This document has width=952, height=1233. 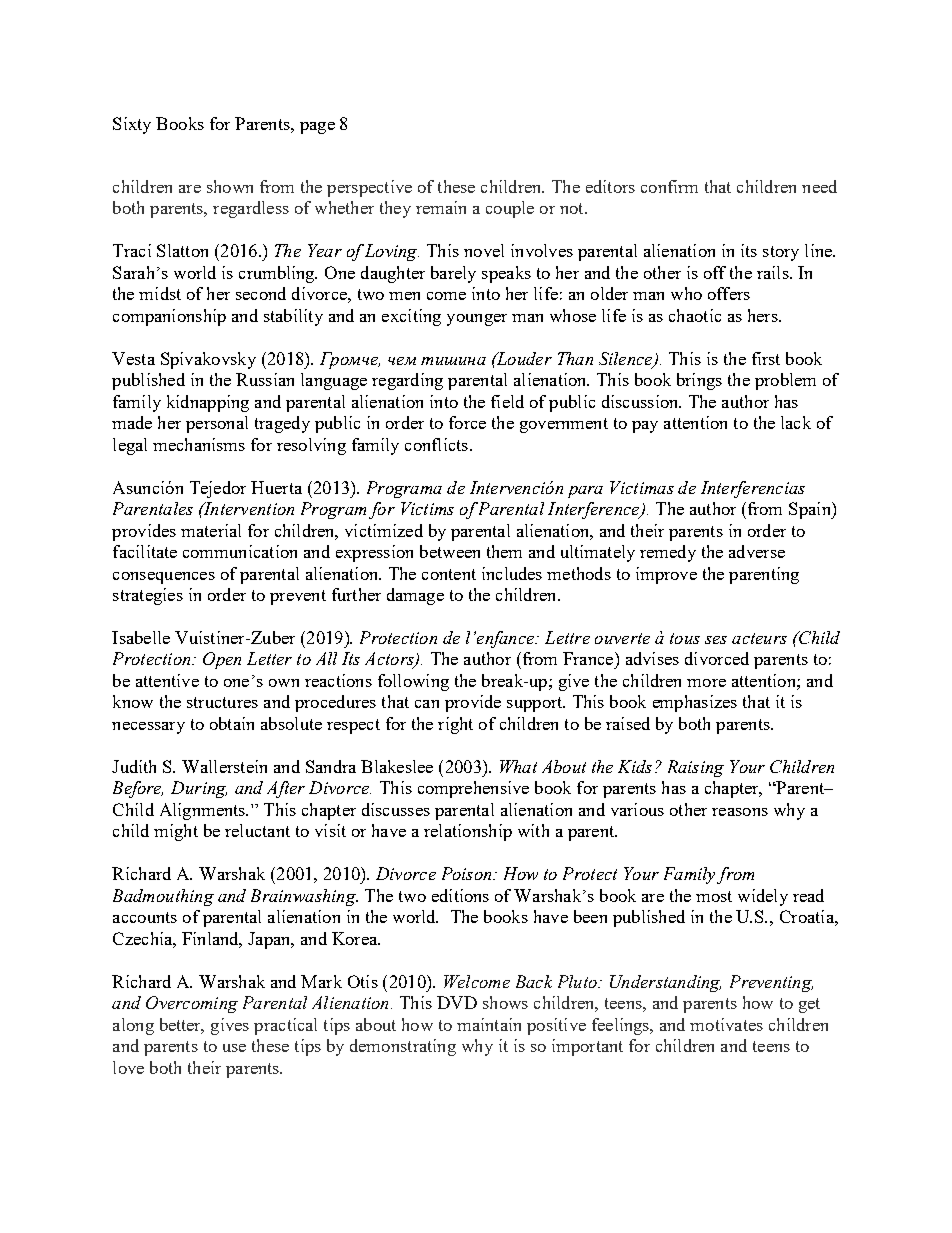 What do you see at coordinates (507, 401) in the document?
I see `field` at bounding box center [507, 401].
